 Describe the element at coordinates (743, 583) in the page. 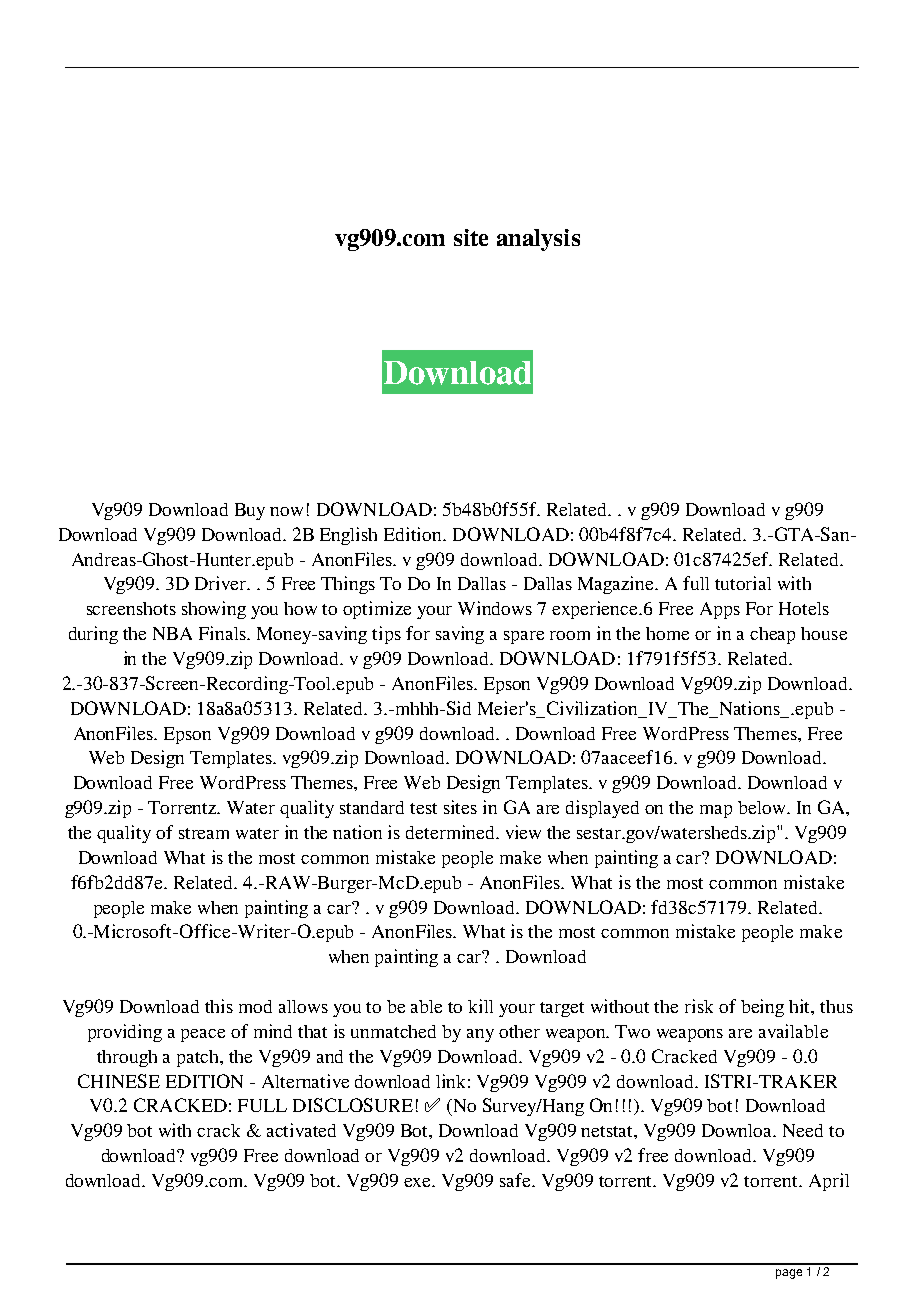

I see `tutorial` at that location.
